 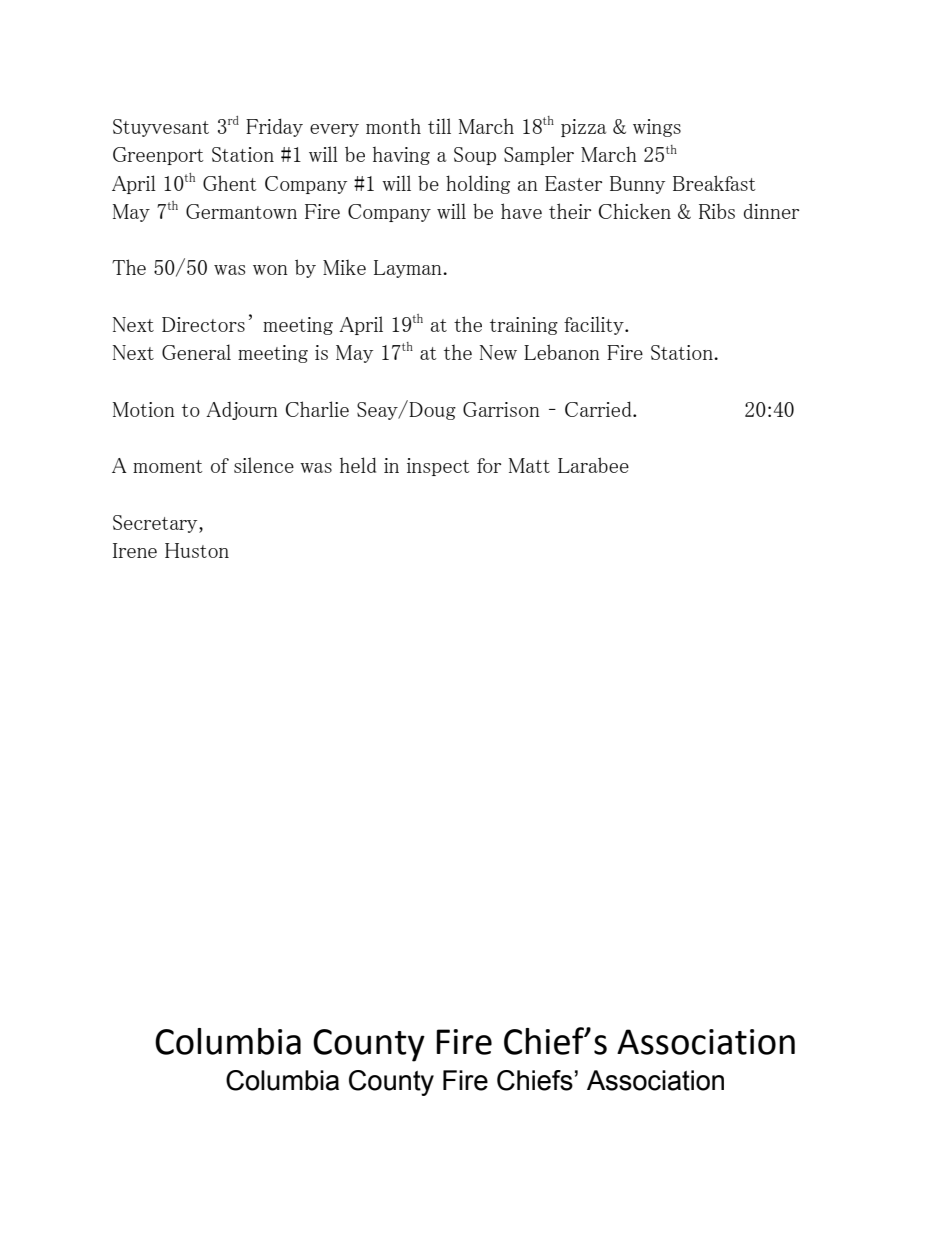 What do you see at coordinates (595, 325) in the page?
I see `facility` at bounding box center [595, 325].
